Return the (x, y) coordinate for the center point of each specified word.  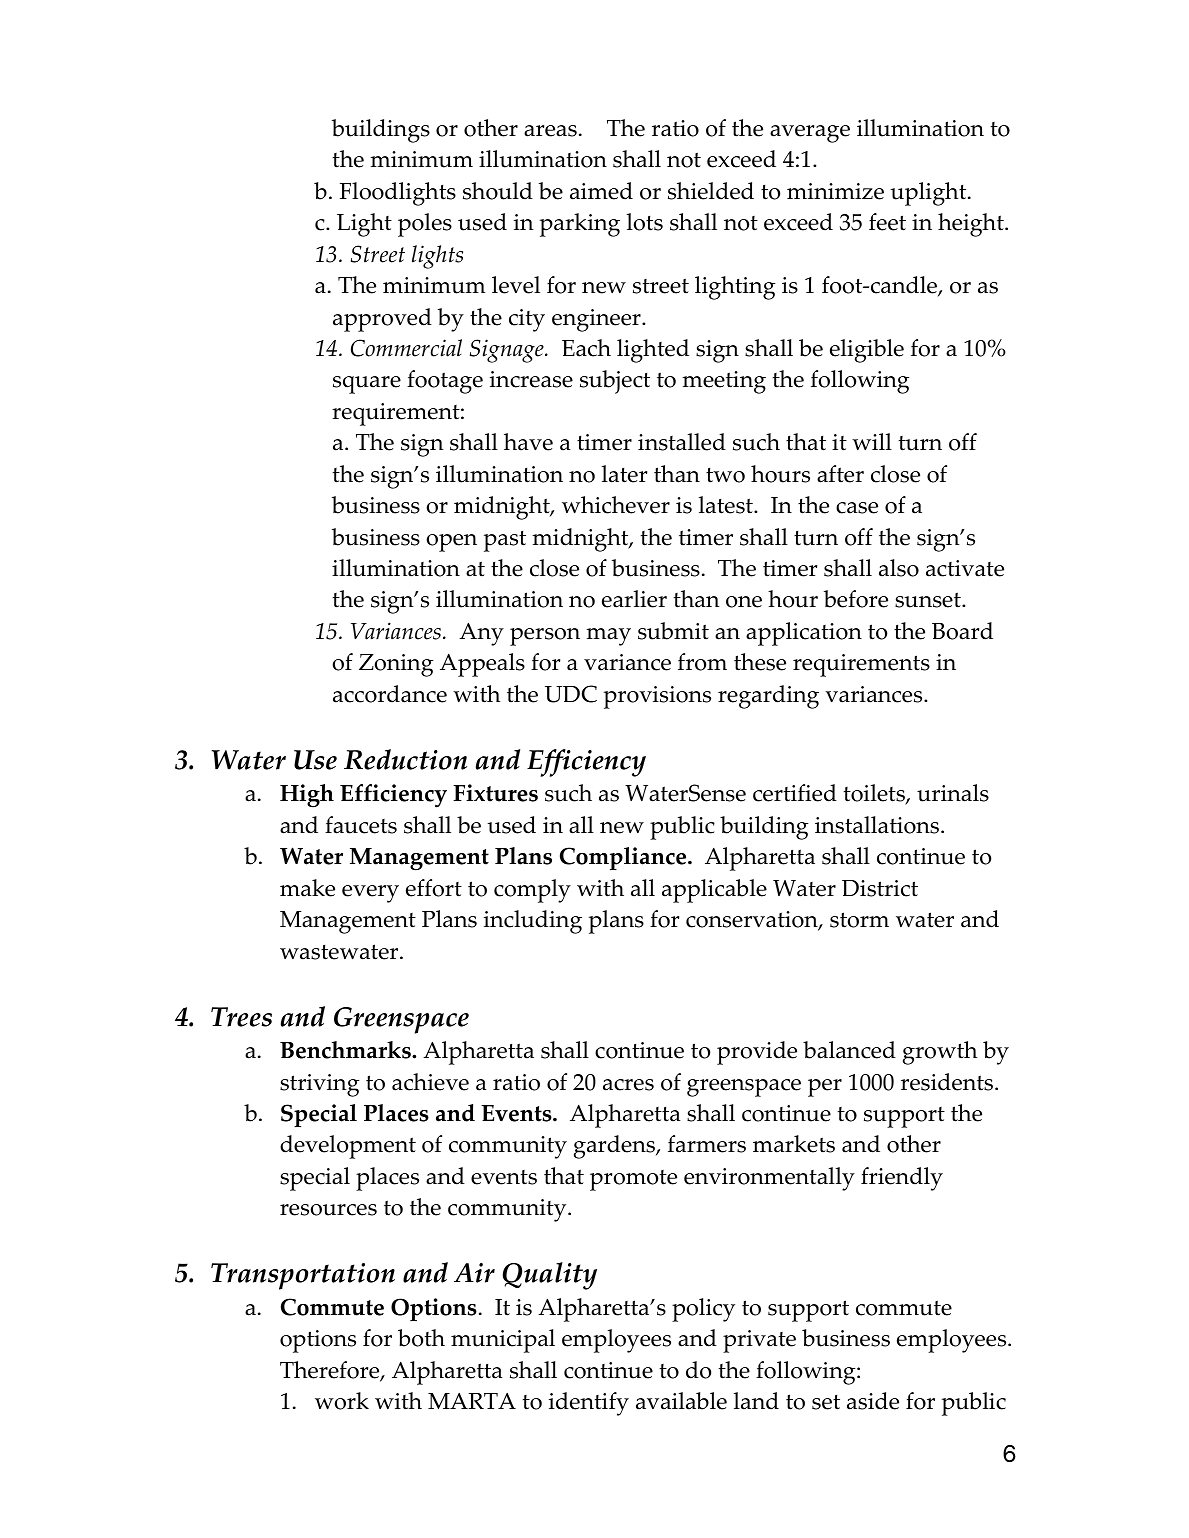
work (342, 1401)
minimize (835, 191)
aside (873, 1401)
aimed (601, 191)
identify (589, 1404)
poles (425, 225)
